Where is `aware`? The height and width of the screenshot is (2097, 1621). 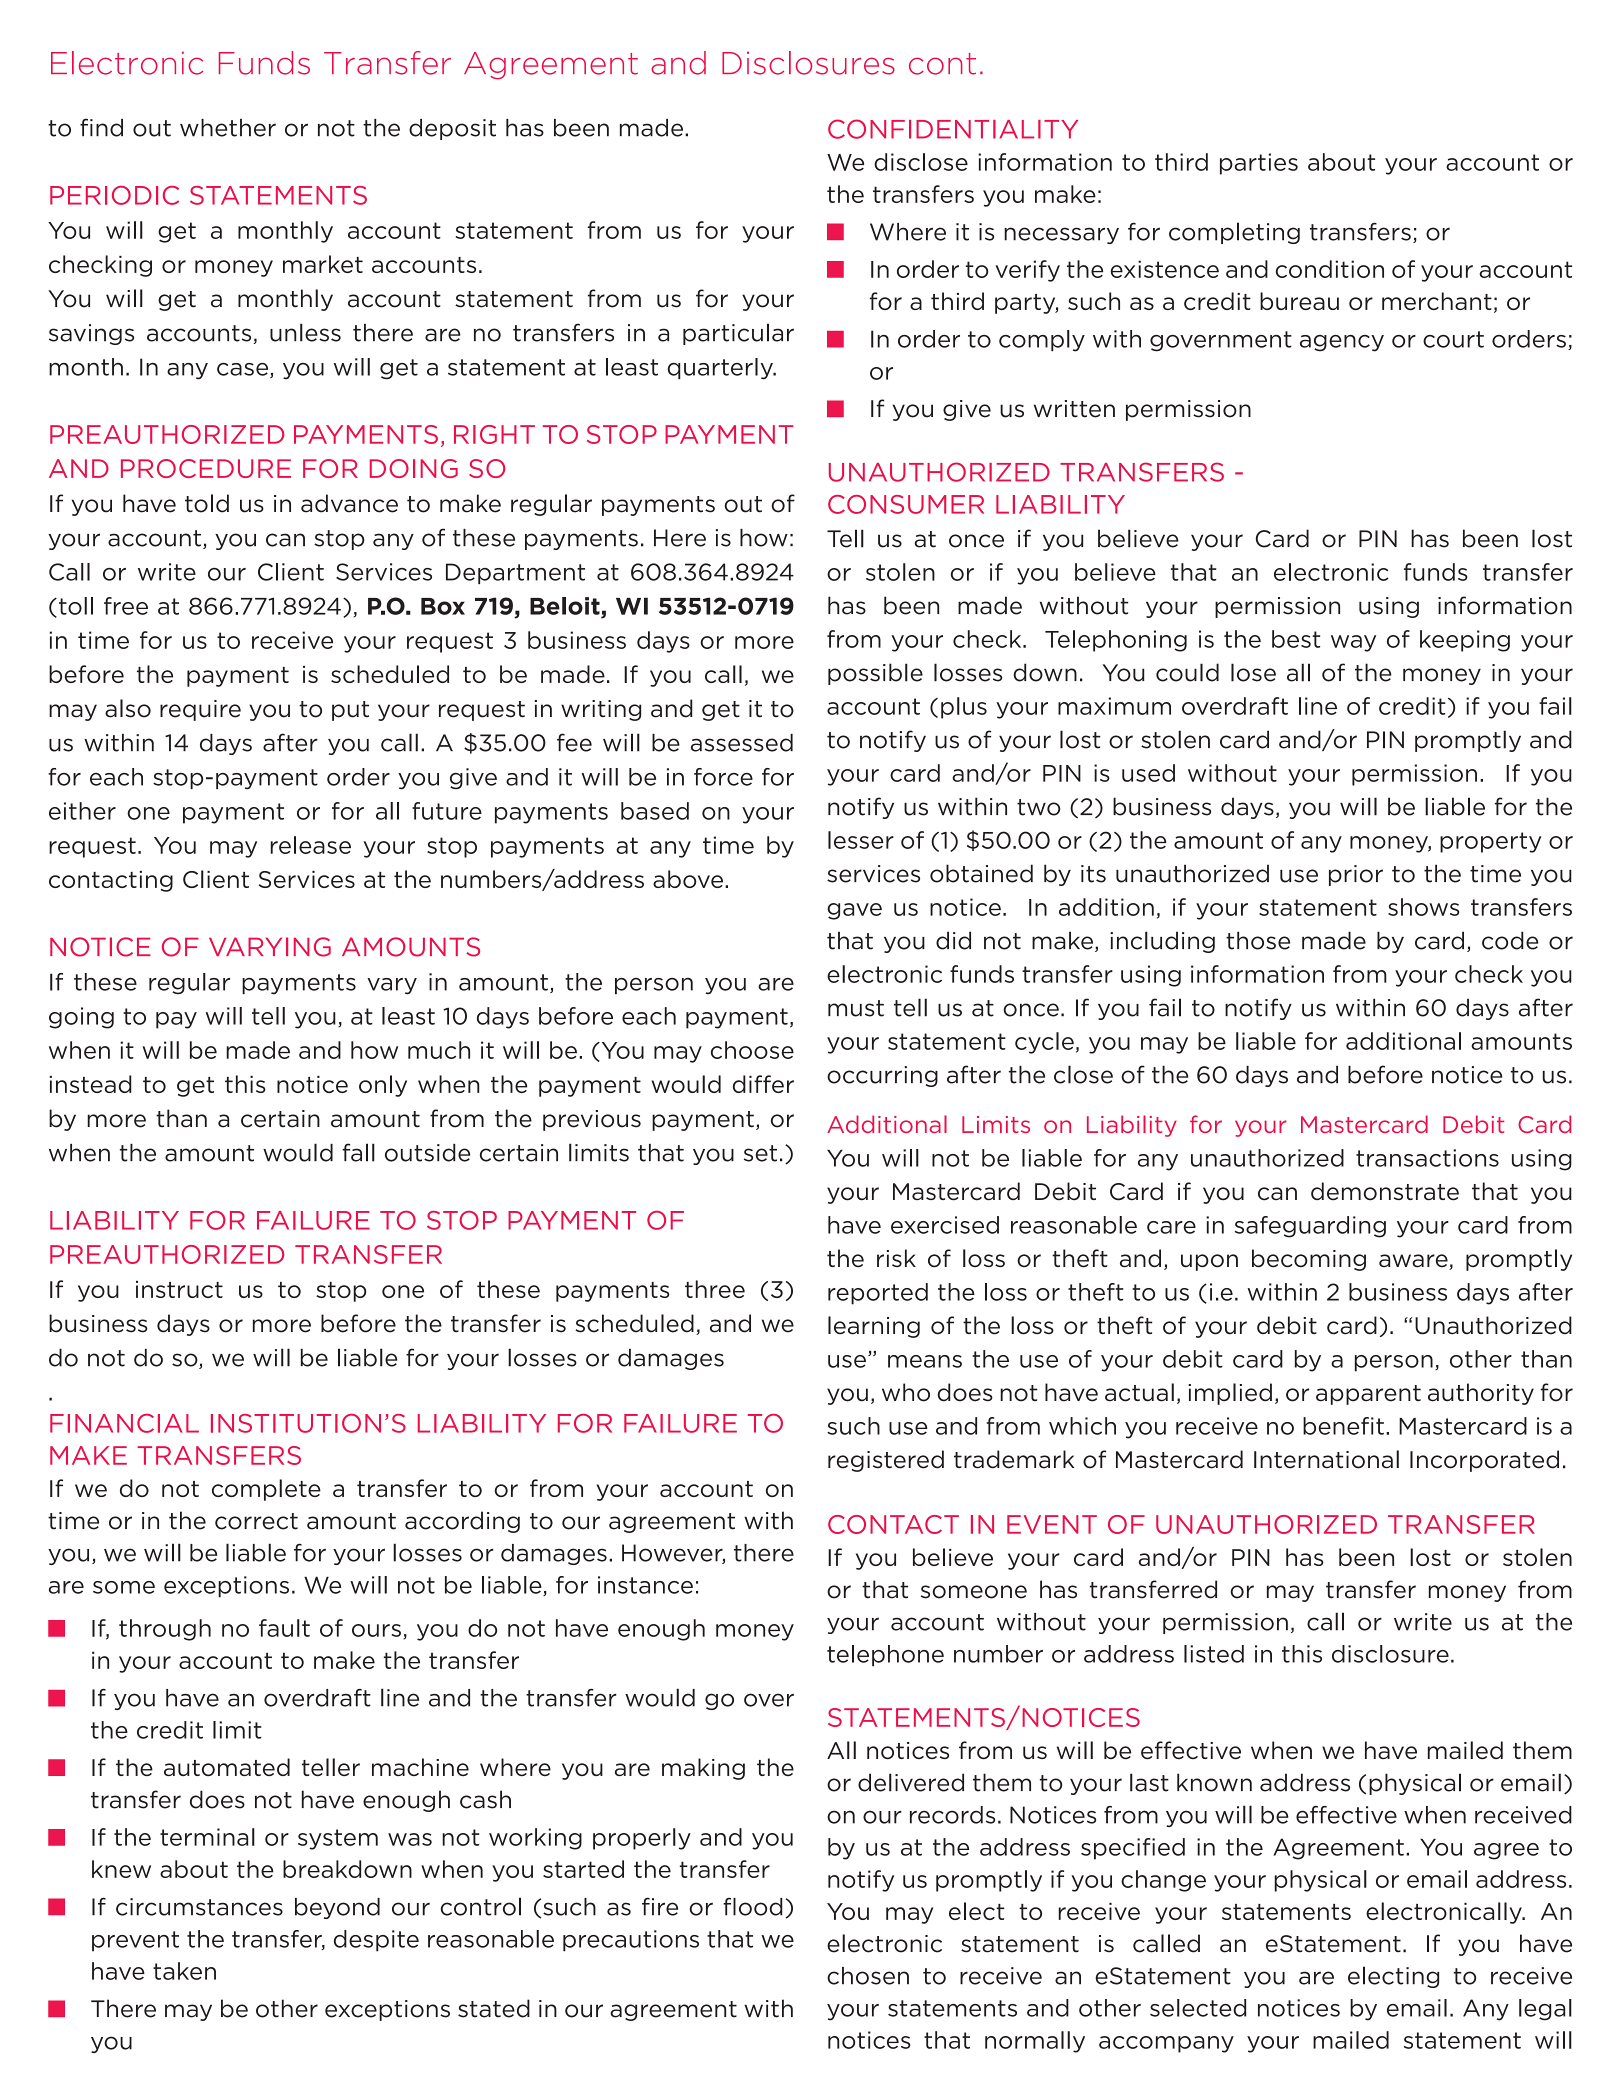
aware is located at coordinates (1414, 1262).
